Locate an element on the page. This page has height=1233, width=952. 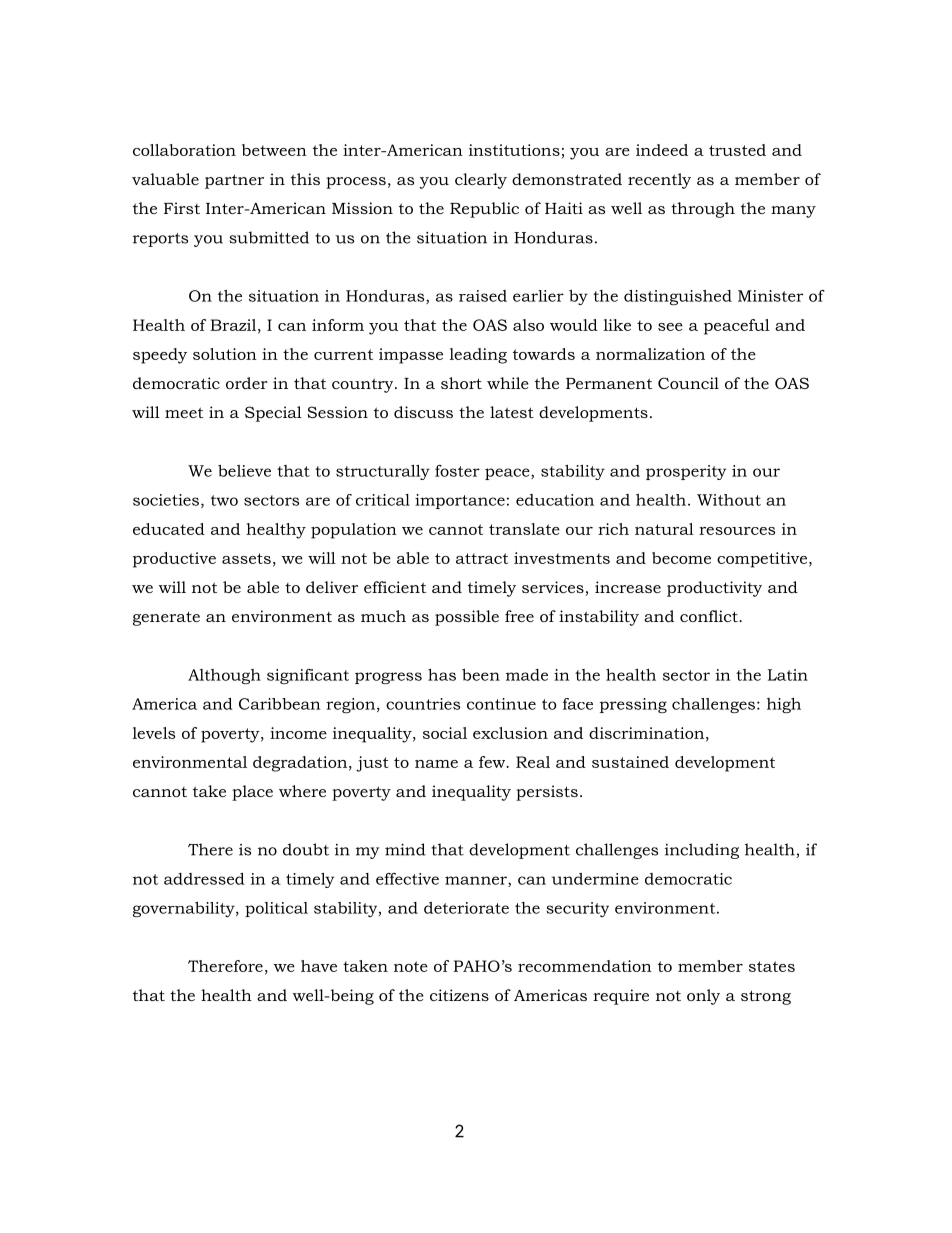
only is located at coordinates (703, 997).
